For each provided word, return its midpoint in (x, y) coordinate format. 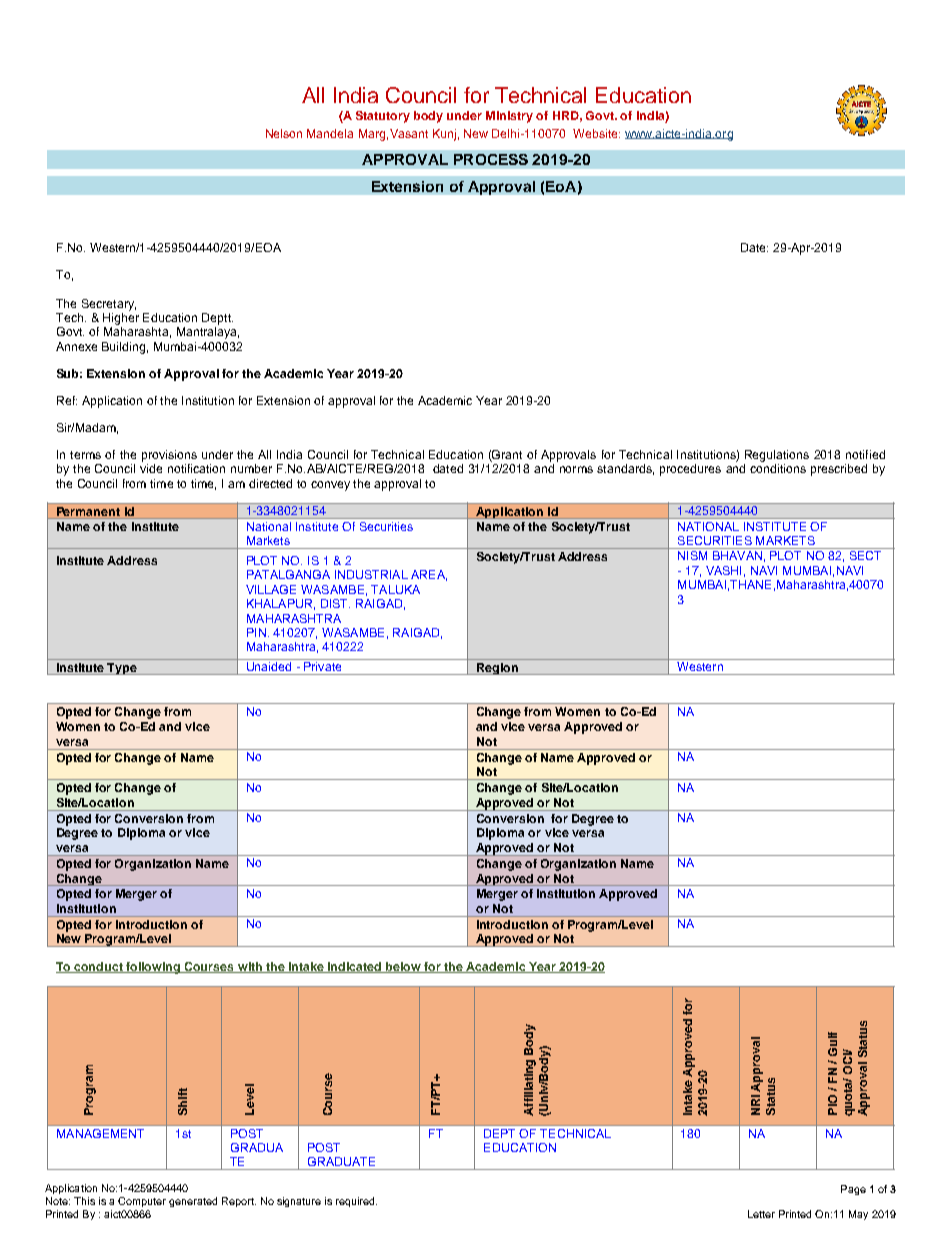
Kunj (444, 135)
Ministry (509, 117)
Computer (142, 1202)
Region (497, 669)
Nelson (284, 133)
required (356, 1202)
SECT (865, 555)
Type (122, 669)
